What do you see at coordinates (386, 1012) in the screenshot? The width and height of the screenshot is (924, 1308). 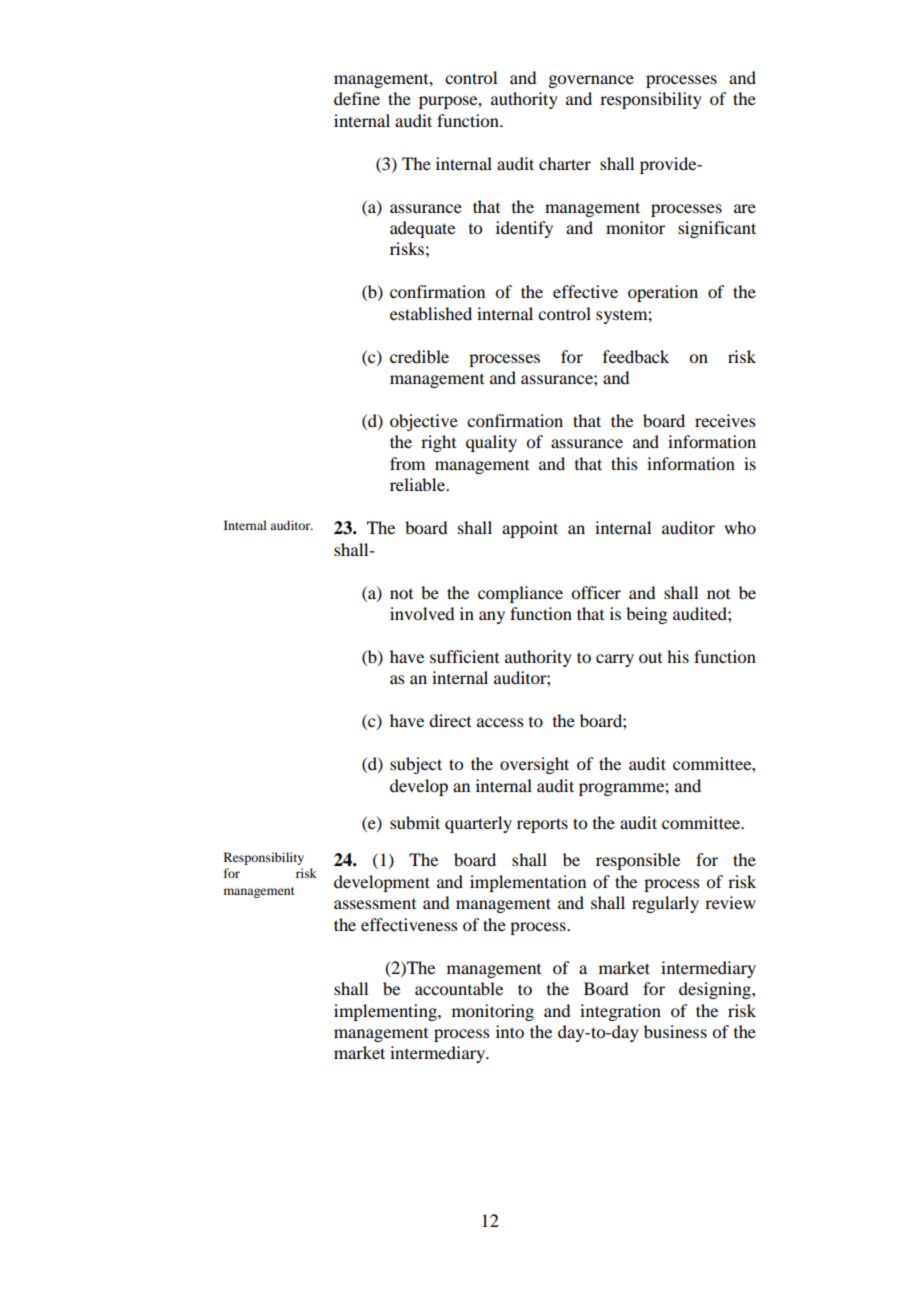 I see `implementing` at bounding box center [386, 1012].
